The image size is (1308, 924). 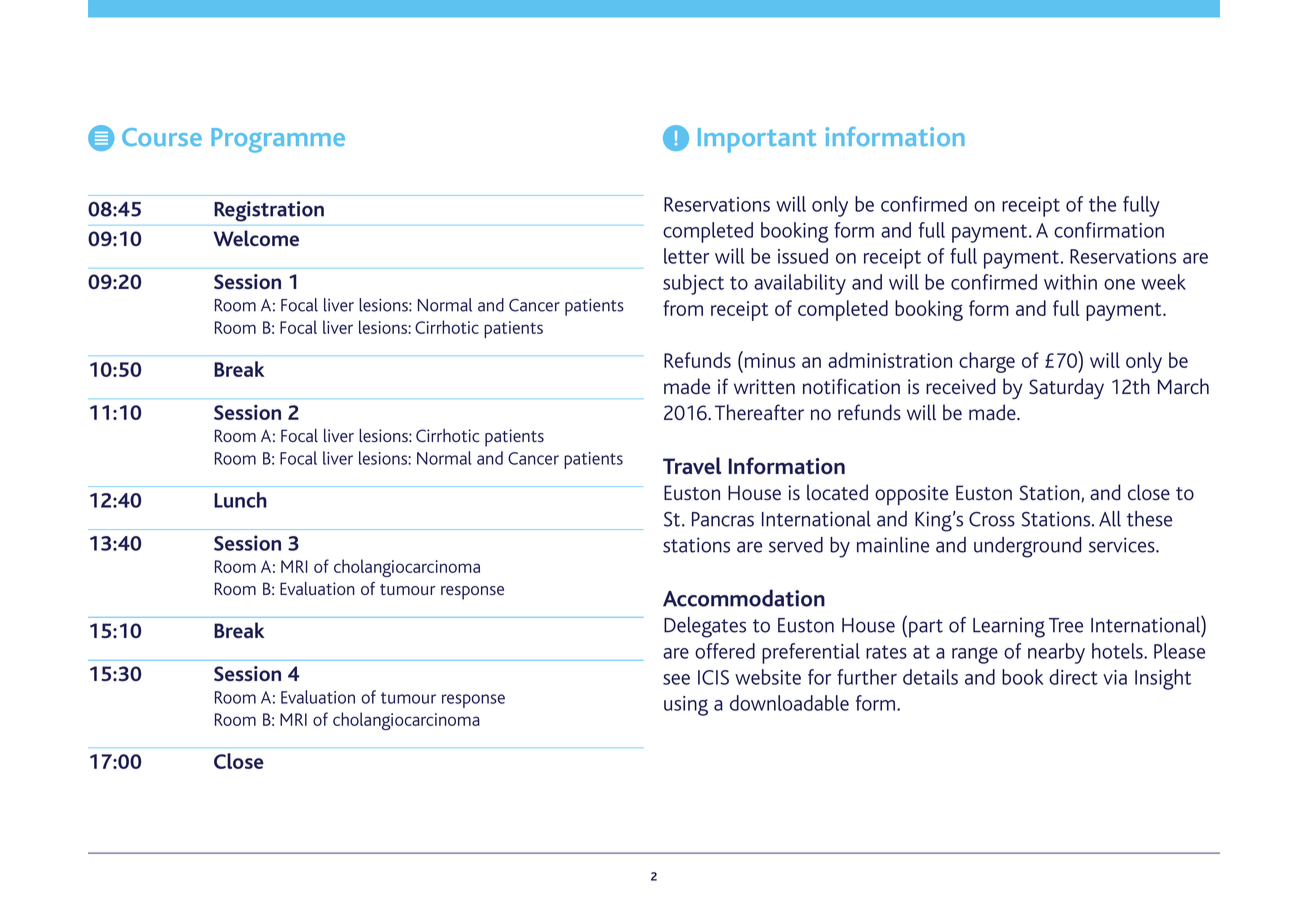 I want to click on Important, so click(x=757, y=140).
